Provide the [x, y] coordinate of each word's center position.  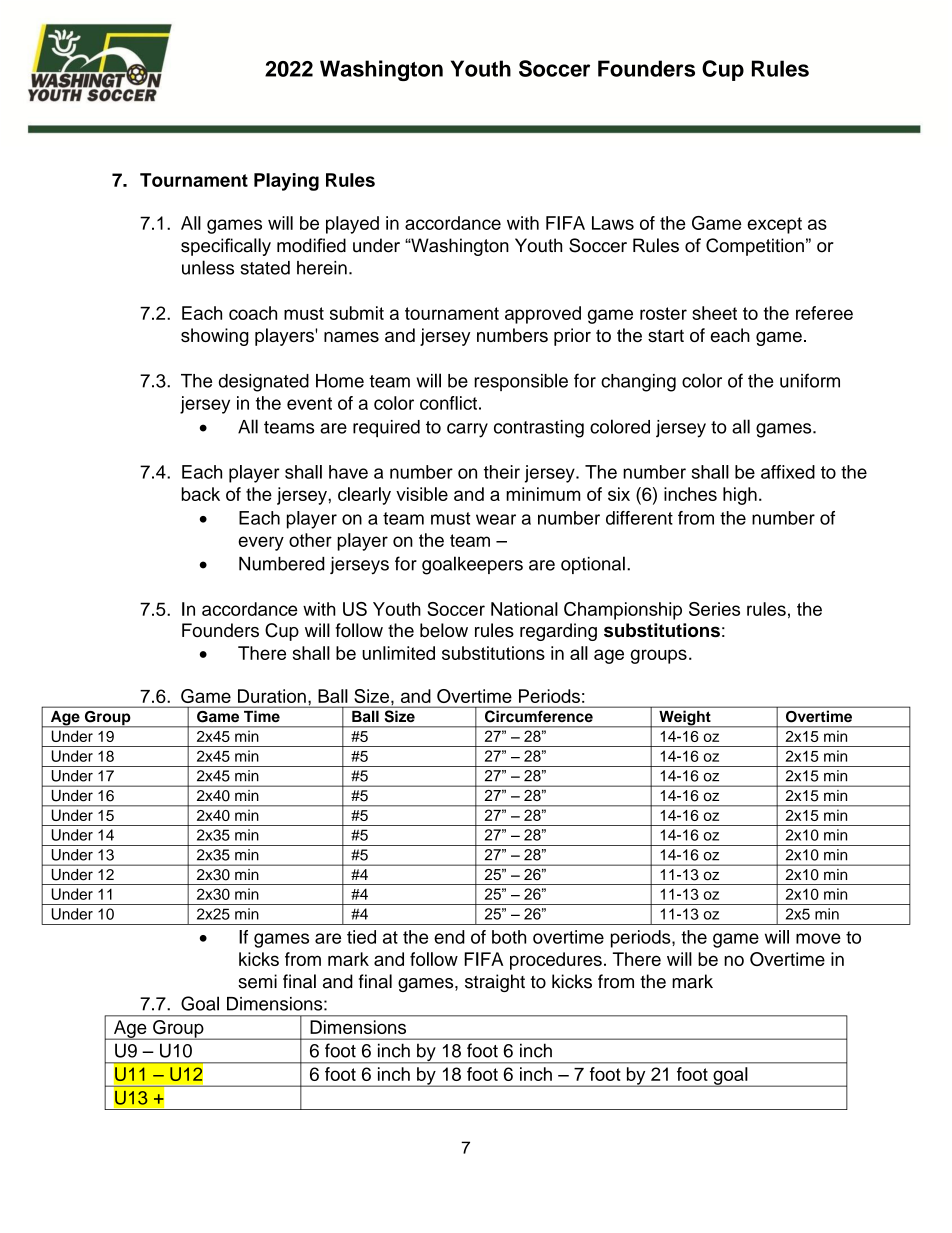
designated [264, 383]
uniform [810, 380]
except [774, 225]
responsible [521, 382]
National [524, 609]
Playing [286, 182]
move [818, 938]
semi [257, 981]
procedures [556, 961]
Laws [613, 223]
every [261, 543]
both [509, 937]
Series [714, 609]
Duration [272, 696]
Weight [685, 719]
